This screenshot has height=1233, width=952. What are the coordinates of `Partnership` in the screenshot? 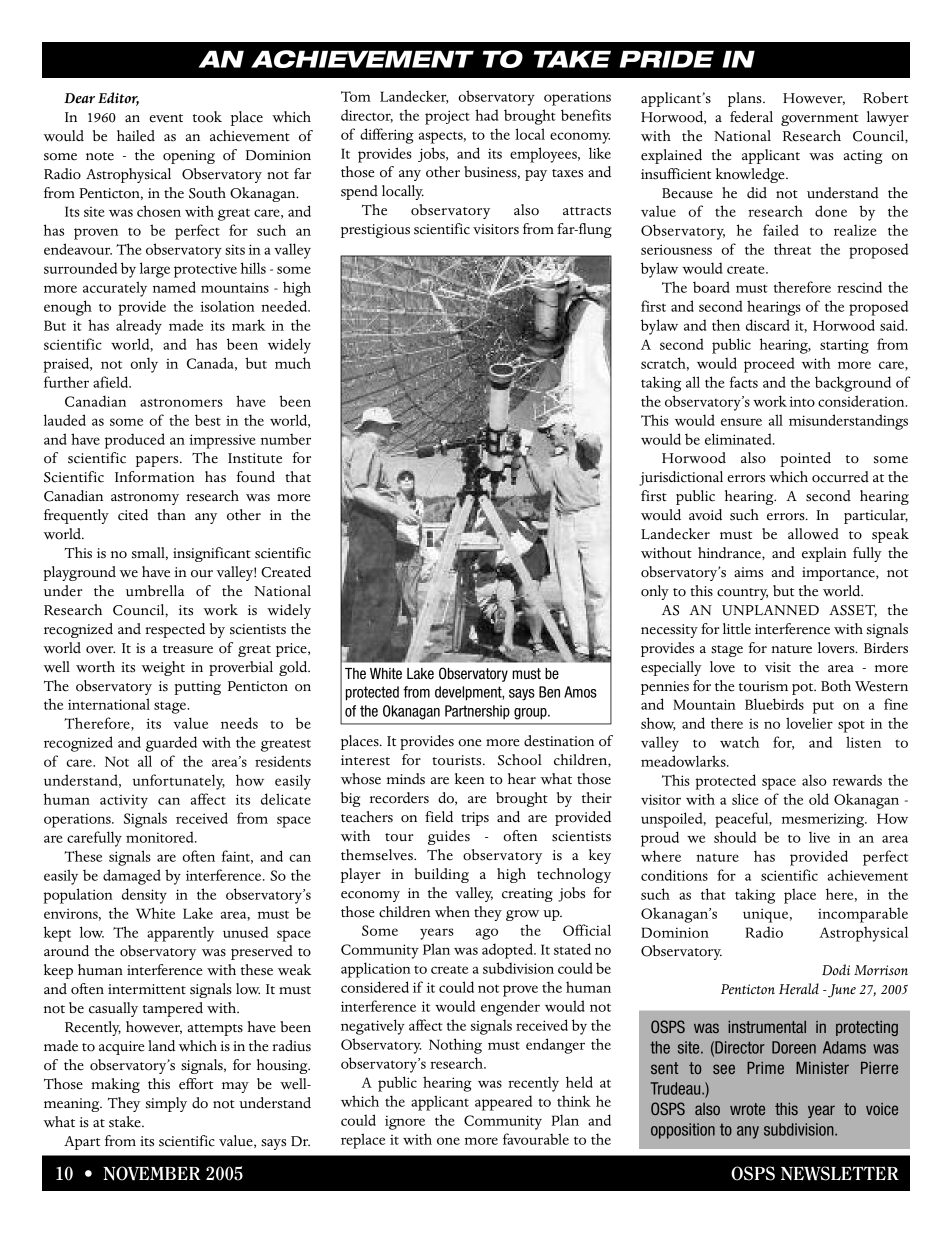 It's located at (477, 712).
